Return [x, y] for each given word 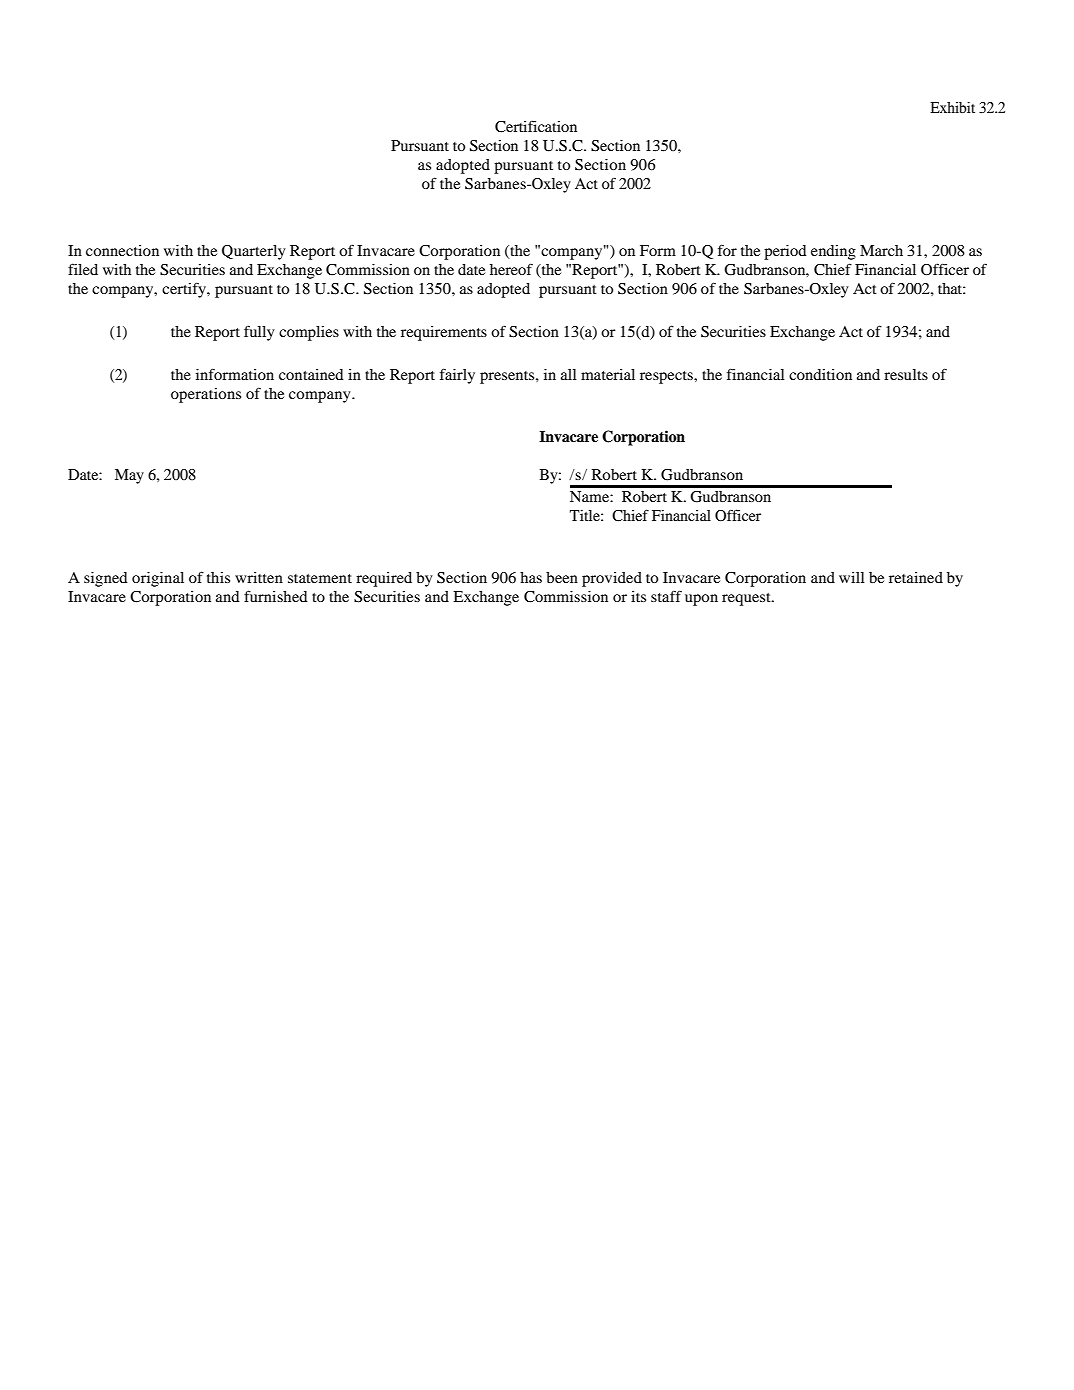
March [881, 250]
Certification [536, 126]
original [158, 579]
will [852, 577]
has [531, 577]
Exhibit [952, 107]
